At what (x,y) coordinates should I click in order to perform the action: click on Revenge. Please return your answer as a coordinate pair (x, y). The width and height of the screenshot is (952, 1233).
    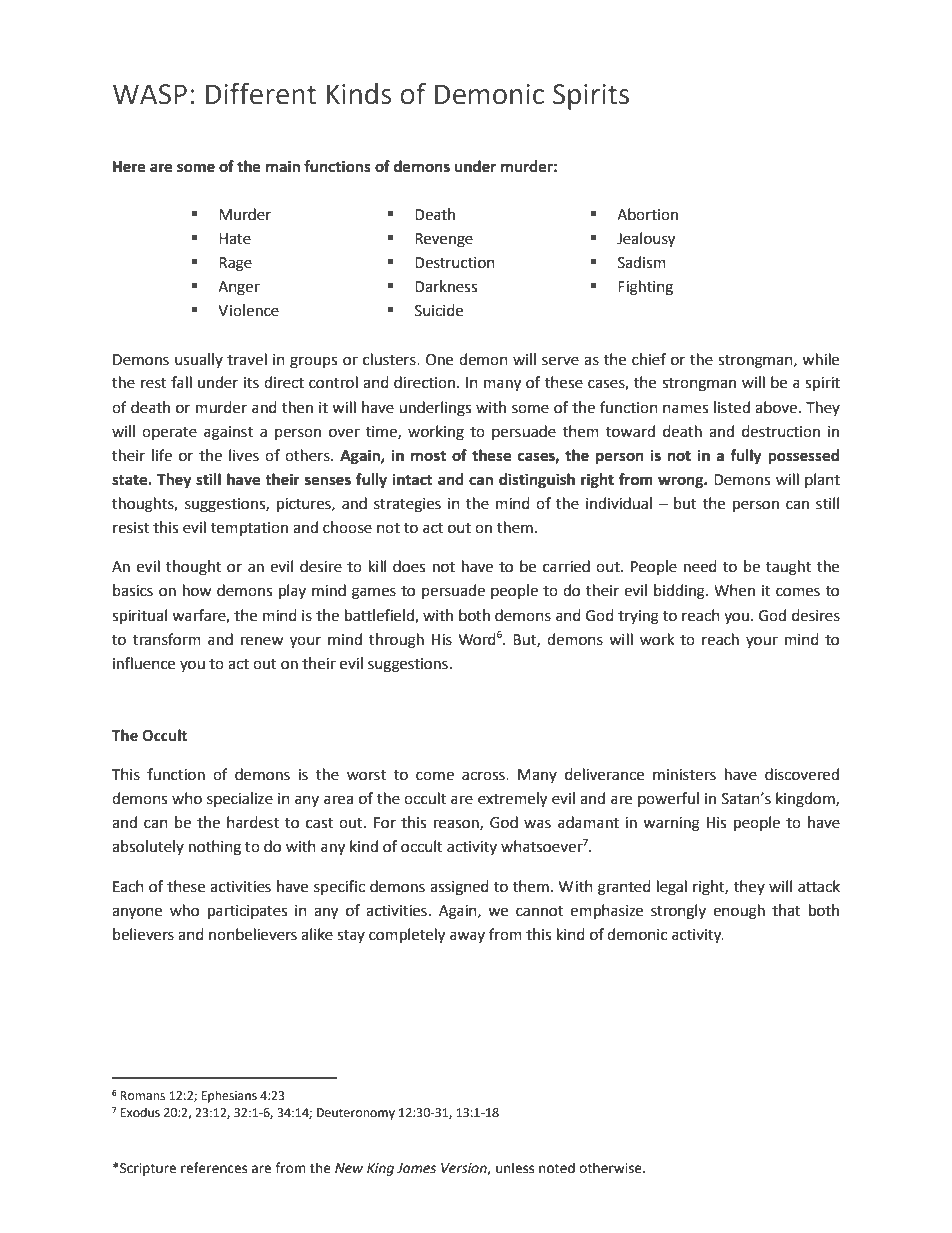
    Looking at the image, I should click on (444, 240).
